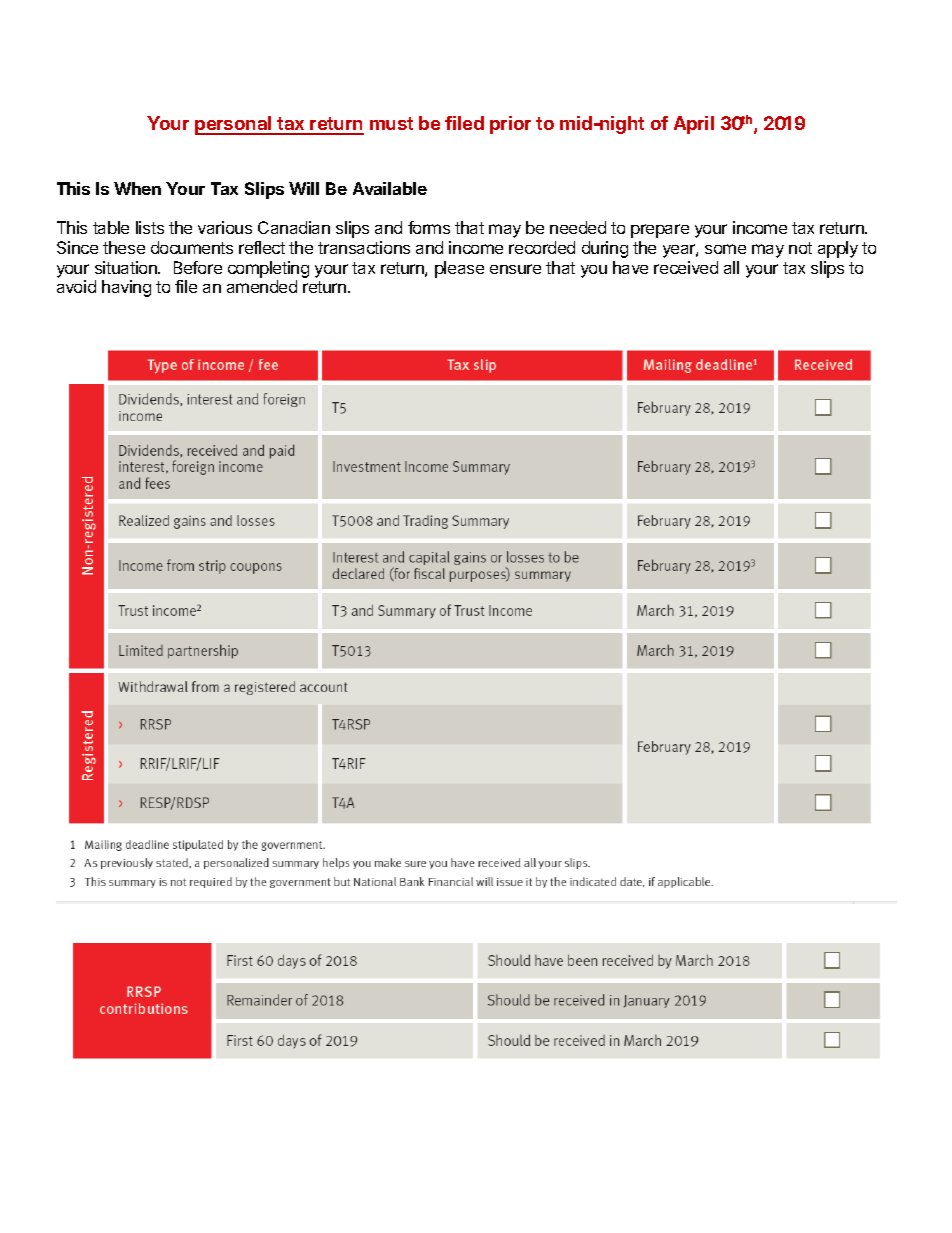 This page has height=1233, width=952. Describe the element at coordinates (234, 125) in the page. I see `personal` at that location.
